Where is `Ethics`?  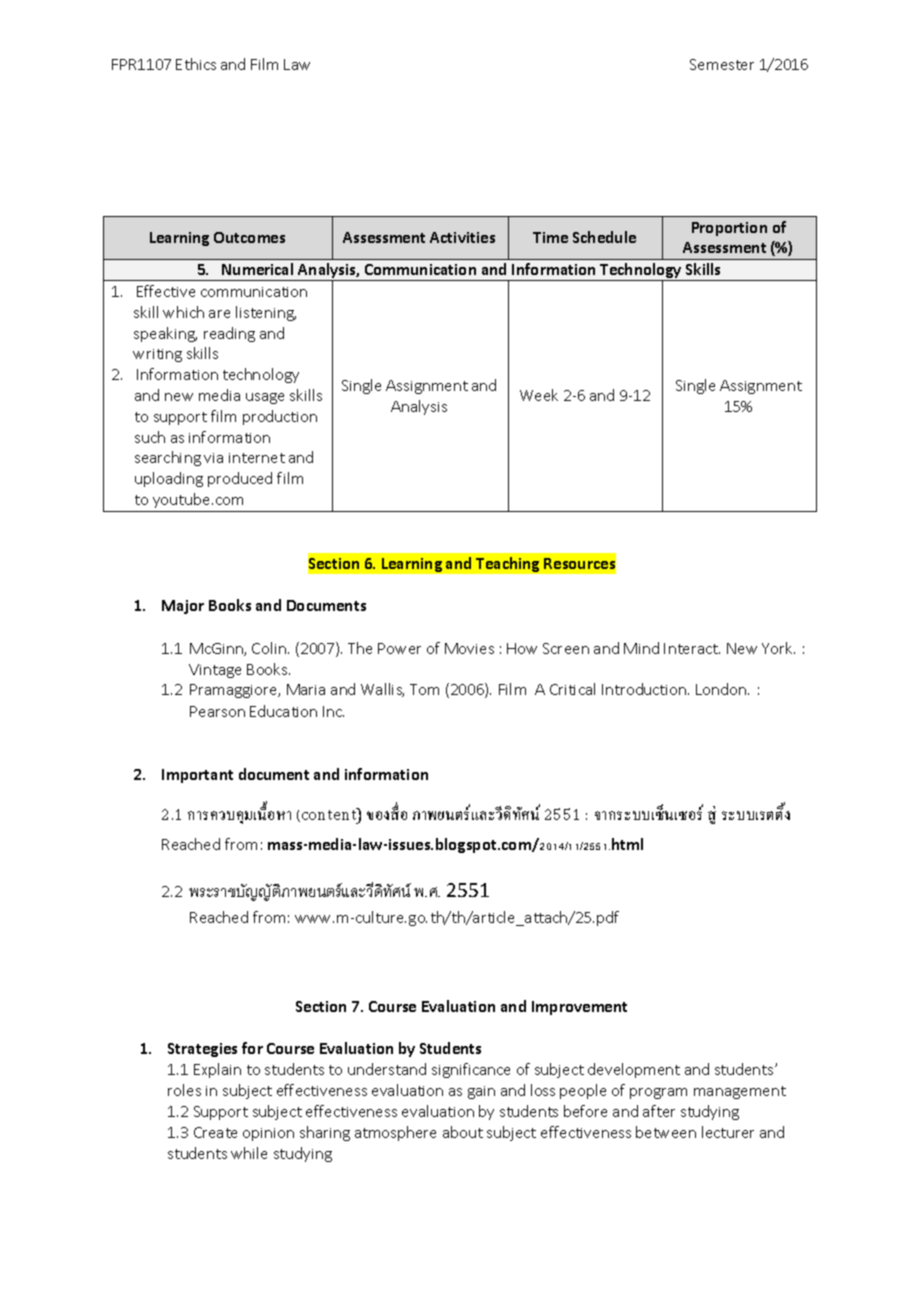 Ethics is located at coordinates (196, 64).
